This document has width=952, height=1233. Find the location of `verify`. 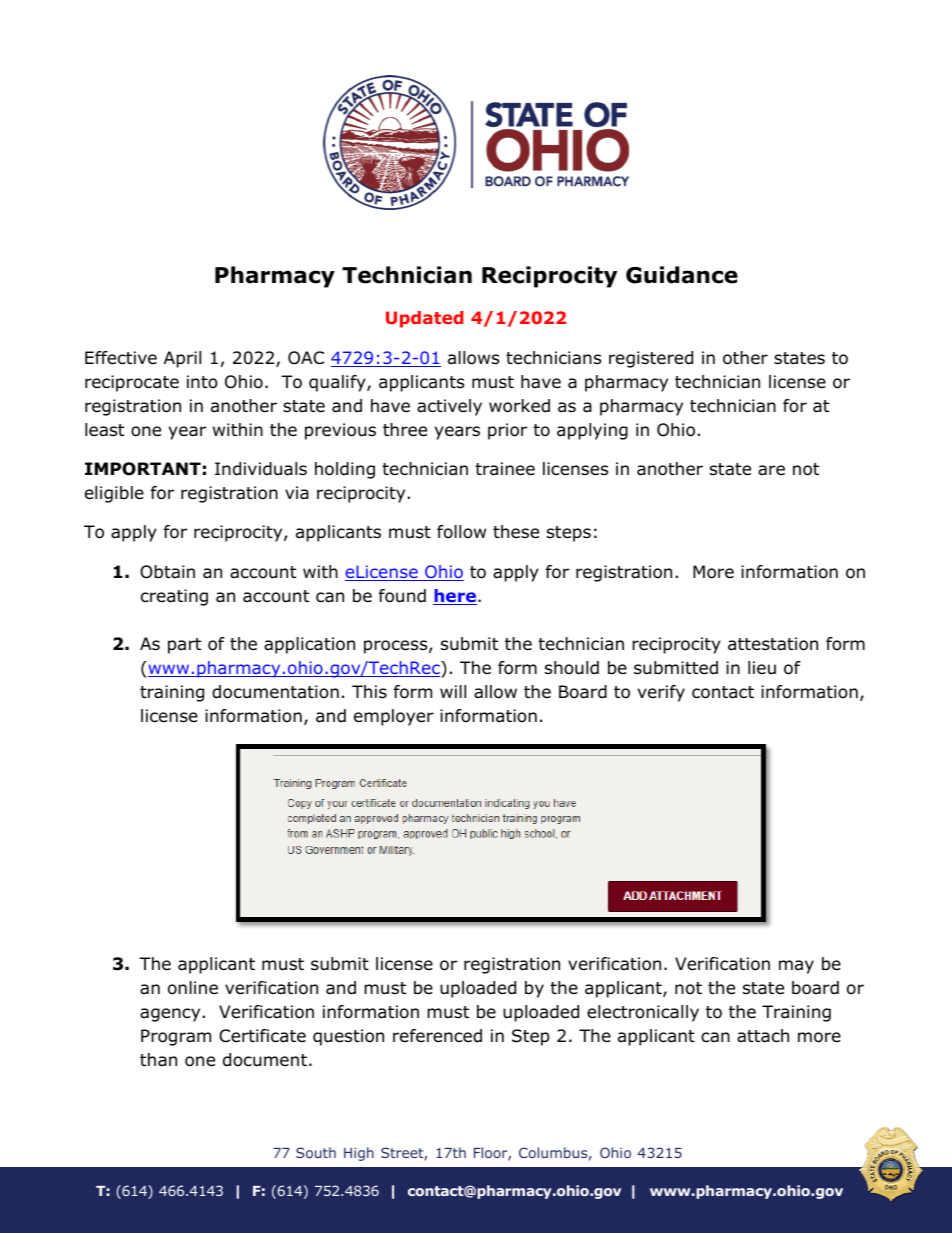

verify is located at coordinates (661, 693).
